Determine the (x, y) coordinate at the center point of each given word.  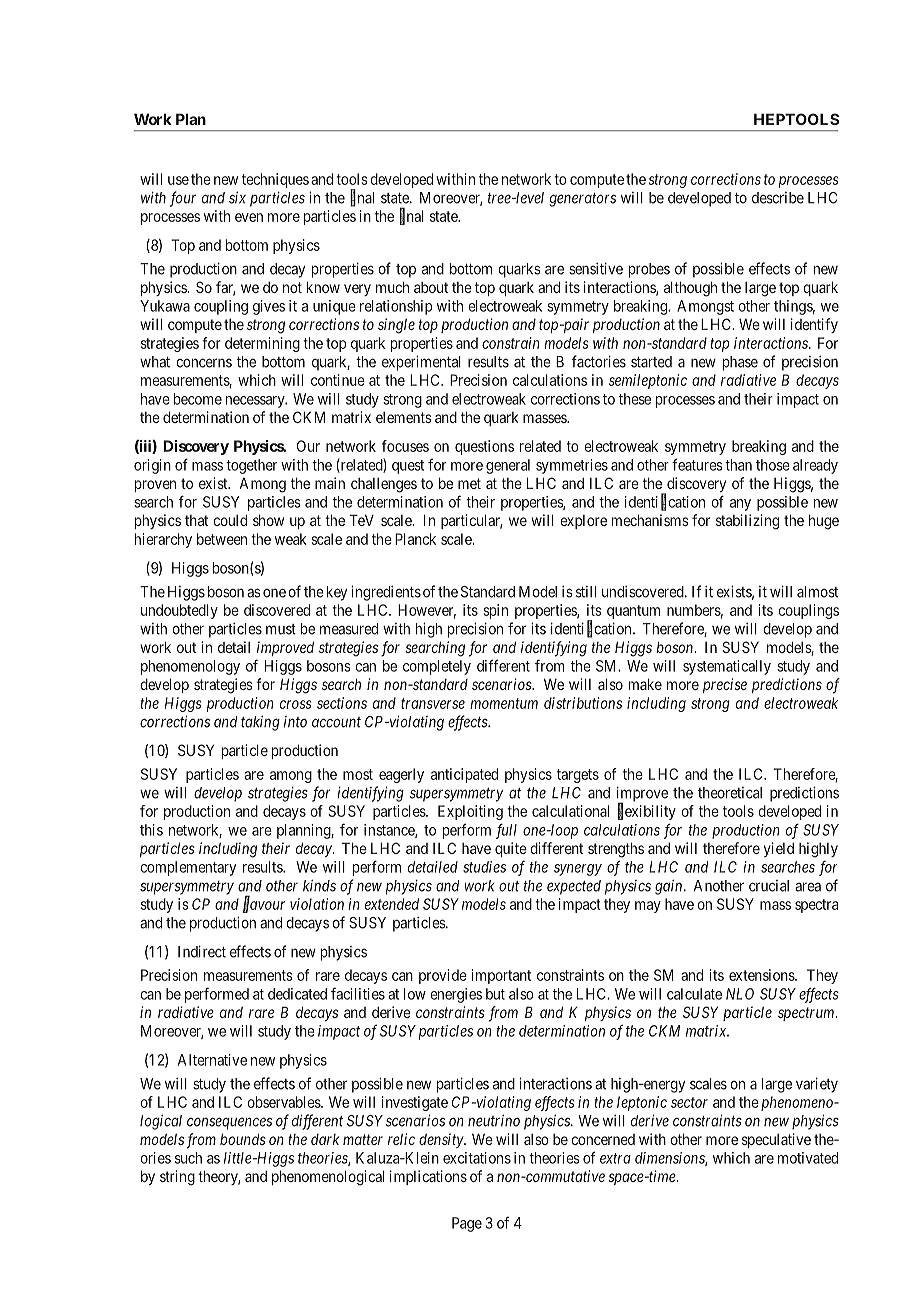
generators (583, 200)
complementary (188, 868)
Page (467, 1224)
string (177, 1178)
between (222, 539)
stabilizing (747, 522)
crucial (769, 886)
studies (484, 867)
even (249, 217)
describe (778, 198)
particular (471, 521)
